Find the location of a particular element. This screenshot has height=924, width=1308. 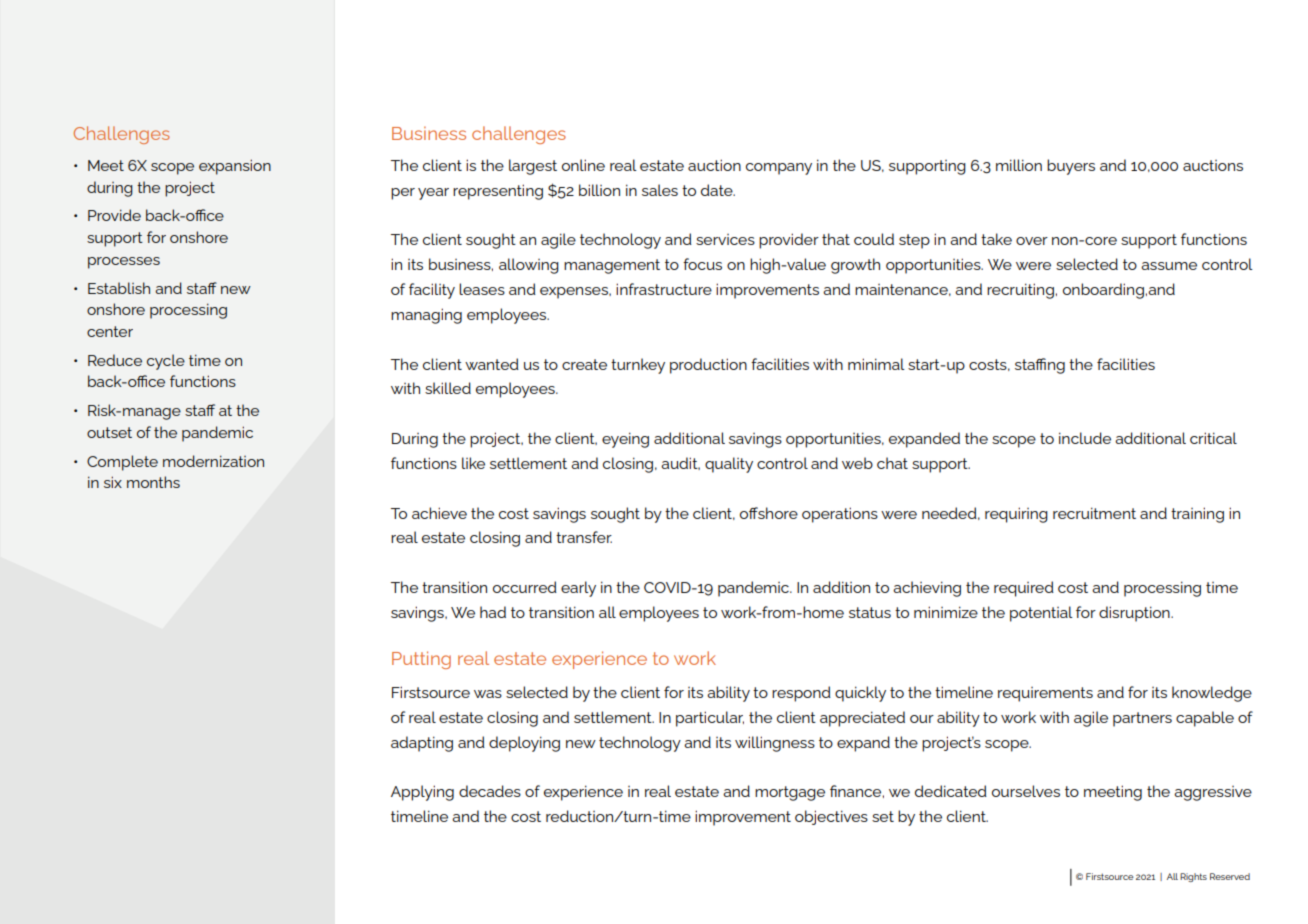

objectives is located at coordinates (831, 817).
